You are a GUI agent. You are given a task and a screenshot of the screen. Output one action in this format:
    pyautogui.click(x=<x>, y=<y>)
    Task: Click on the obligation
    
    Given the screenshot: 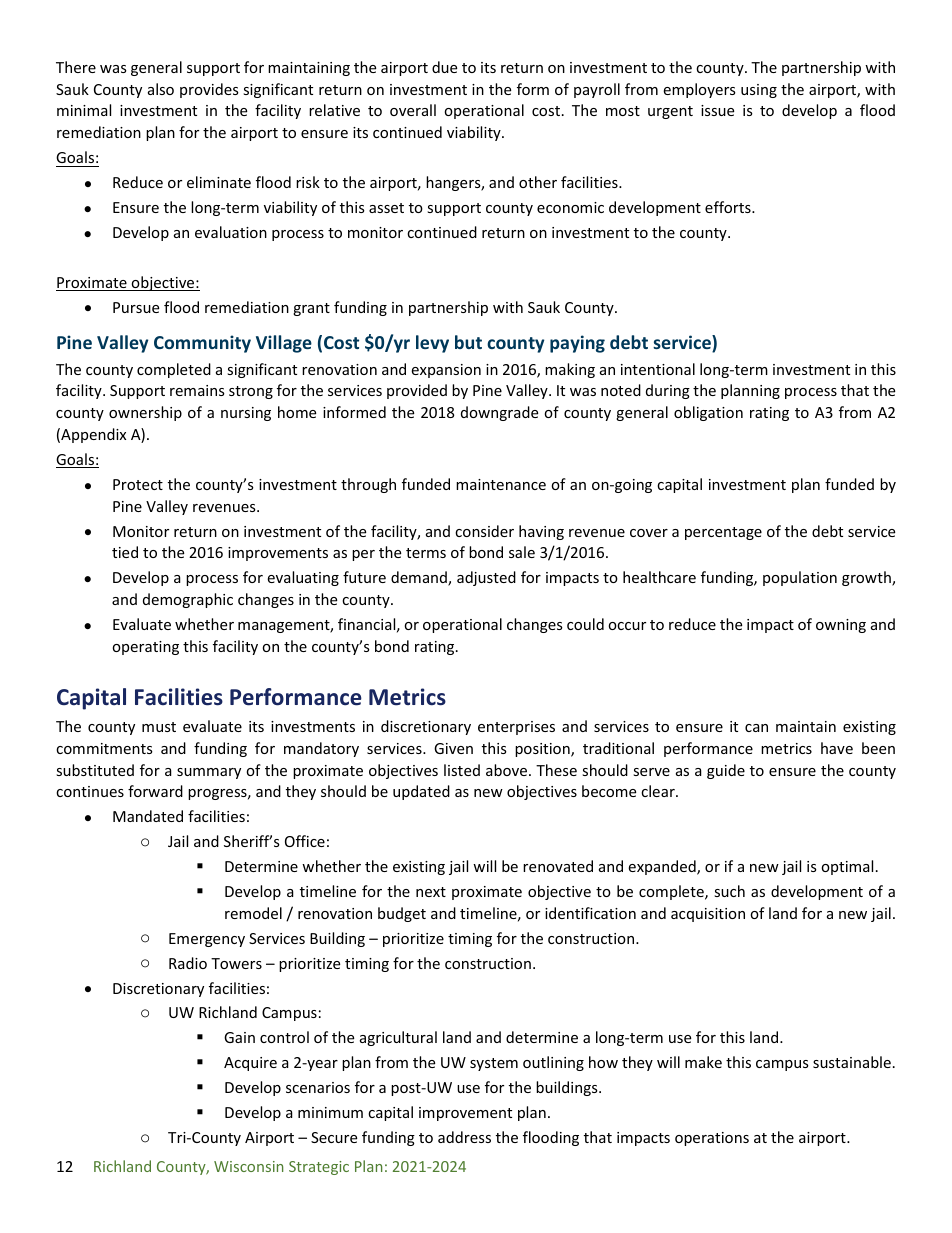 What is the action you would take?
    pyautogui.click(x=708, y=413)
